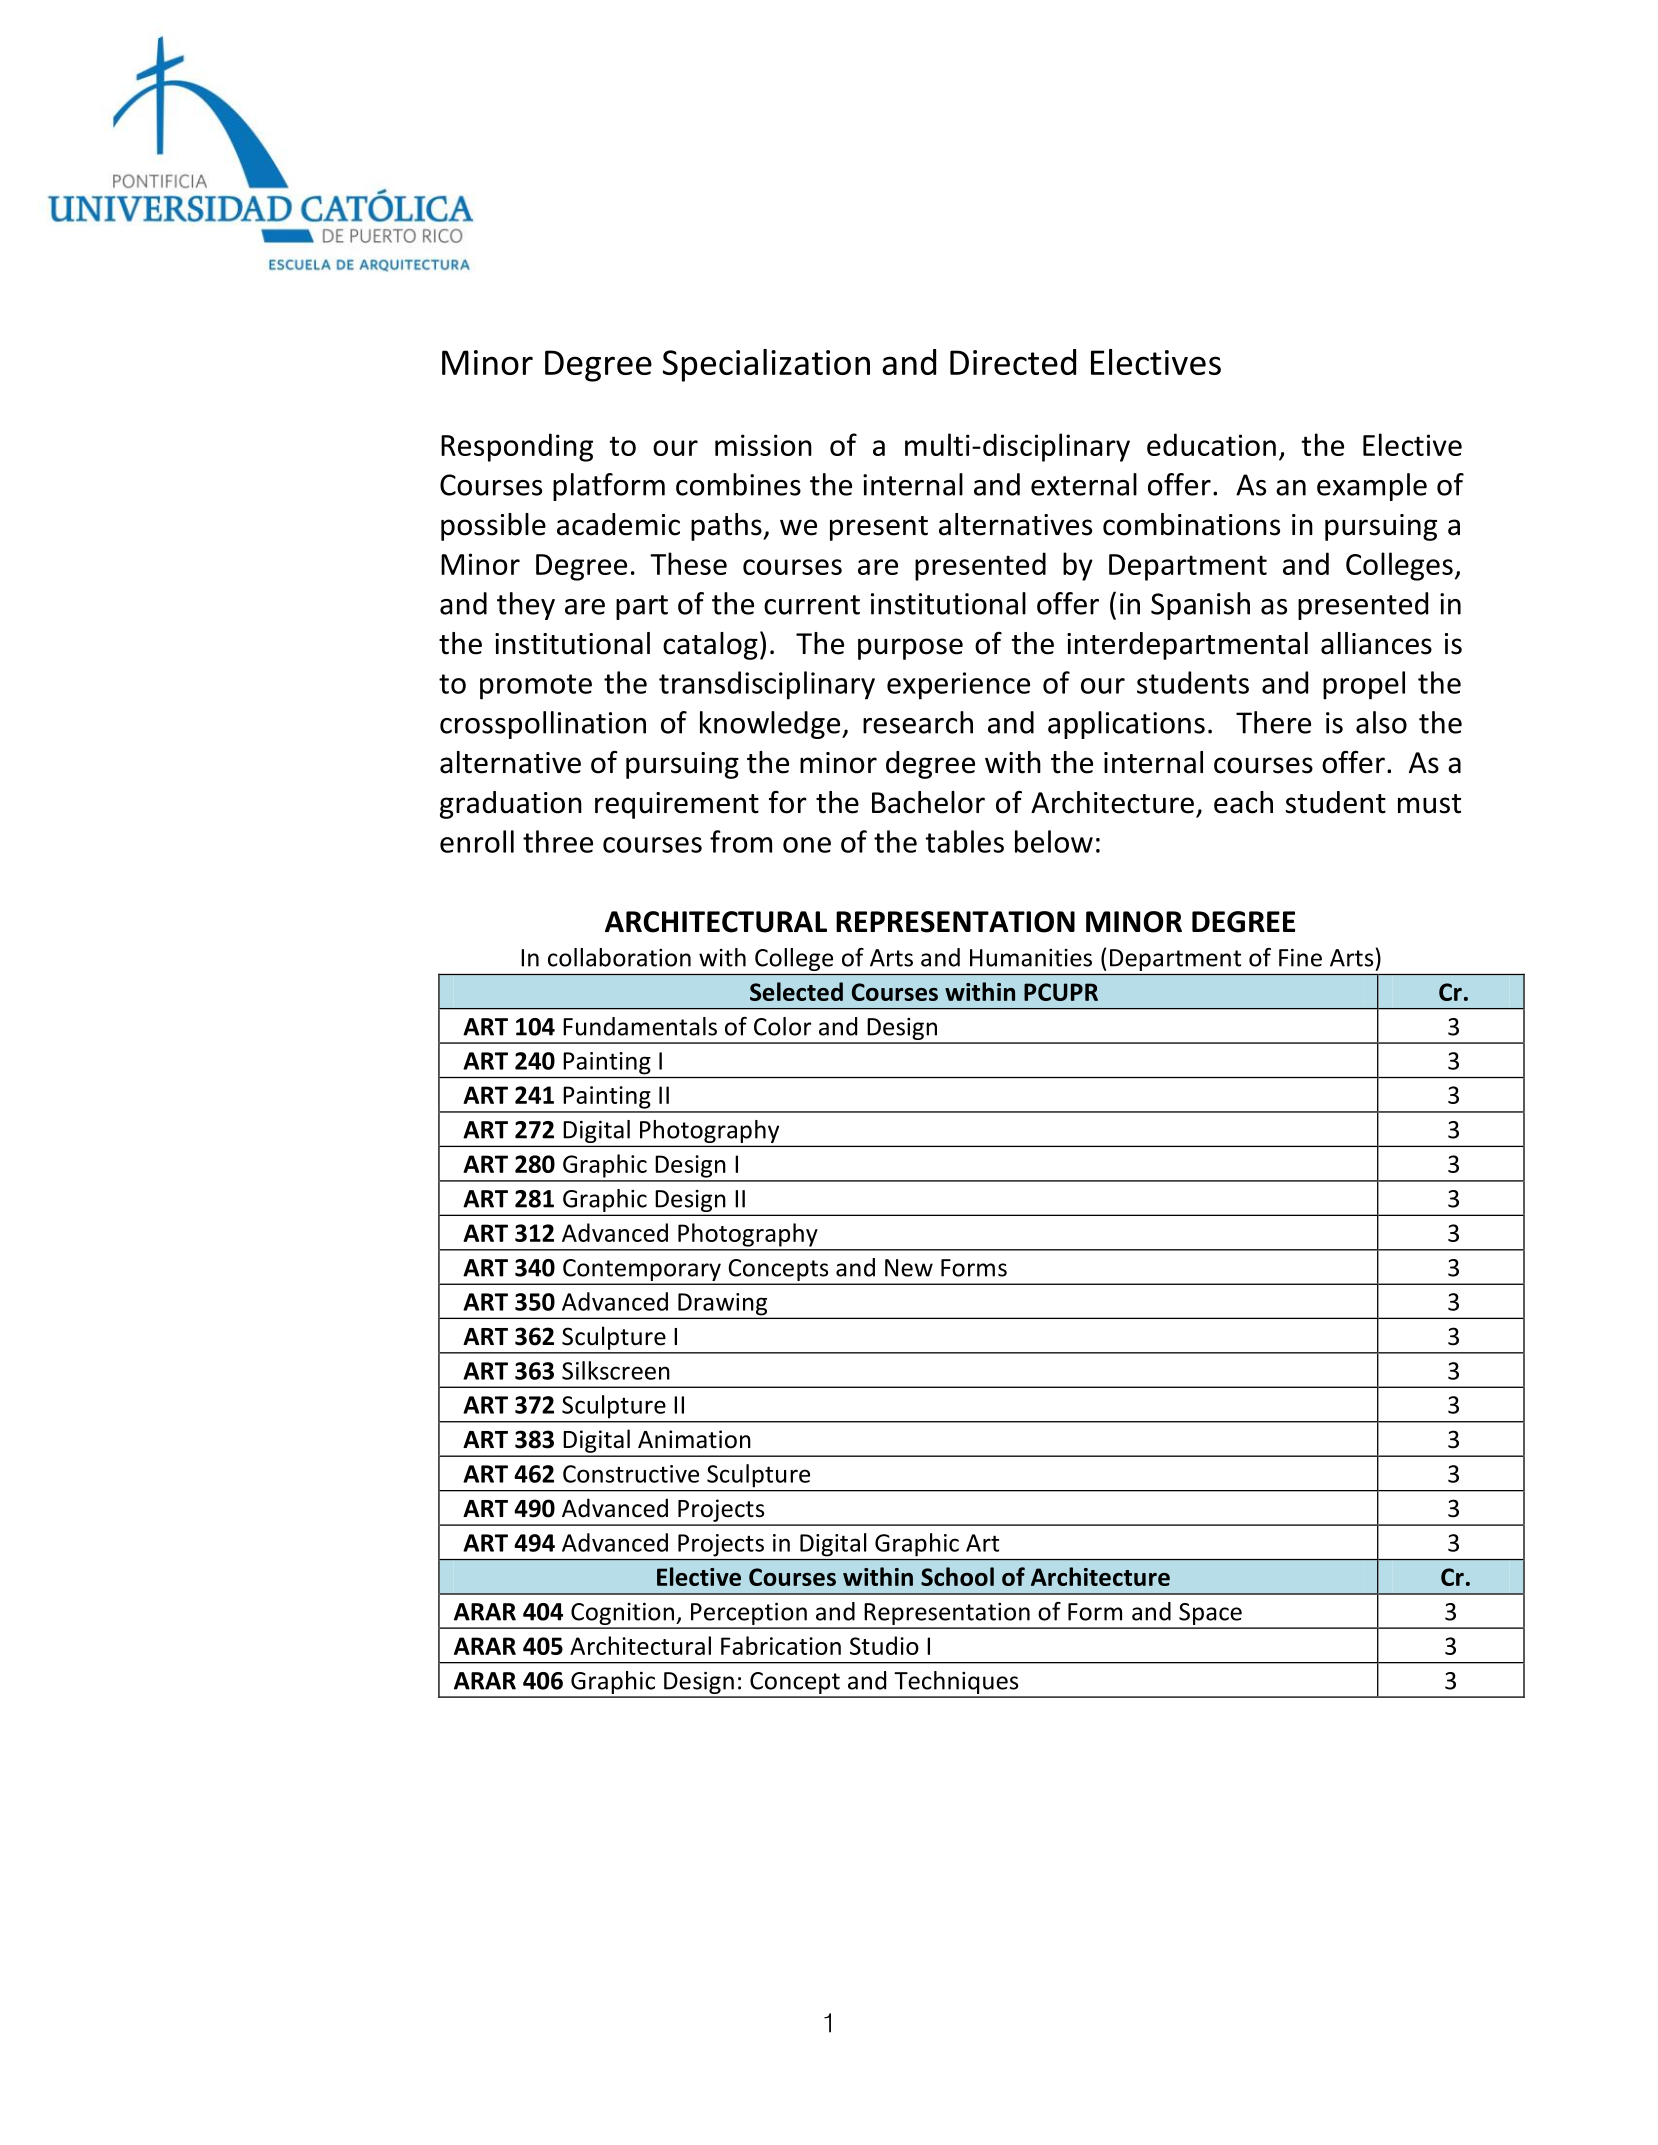  Describe the element at coordinates (1300, 958) in the screenshot. I see `Fine` at that location.
